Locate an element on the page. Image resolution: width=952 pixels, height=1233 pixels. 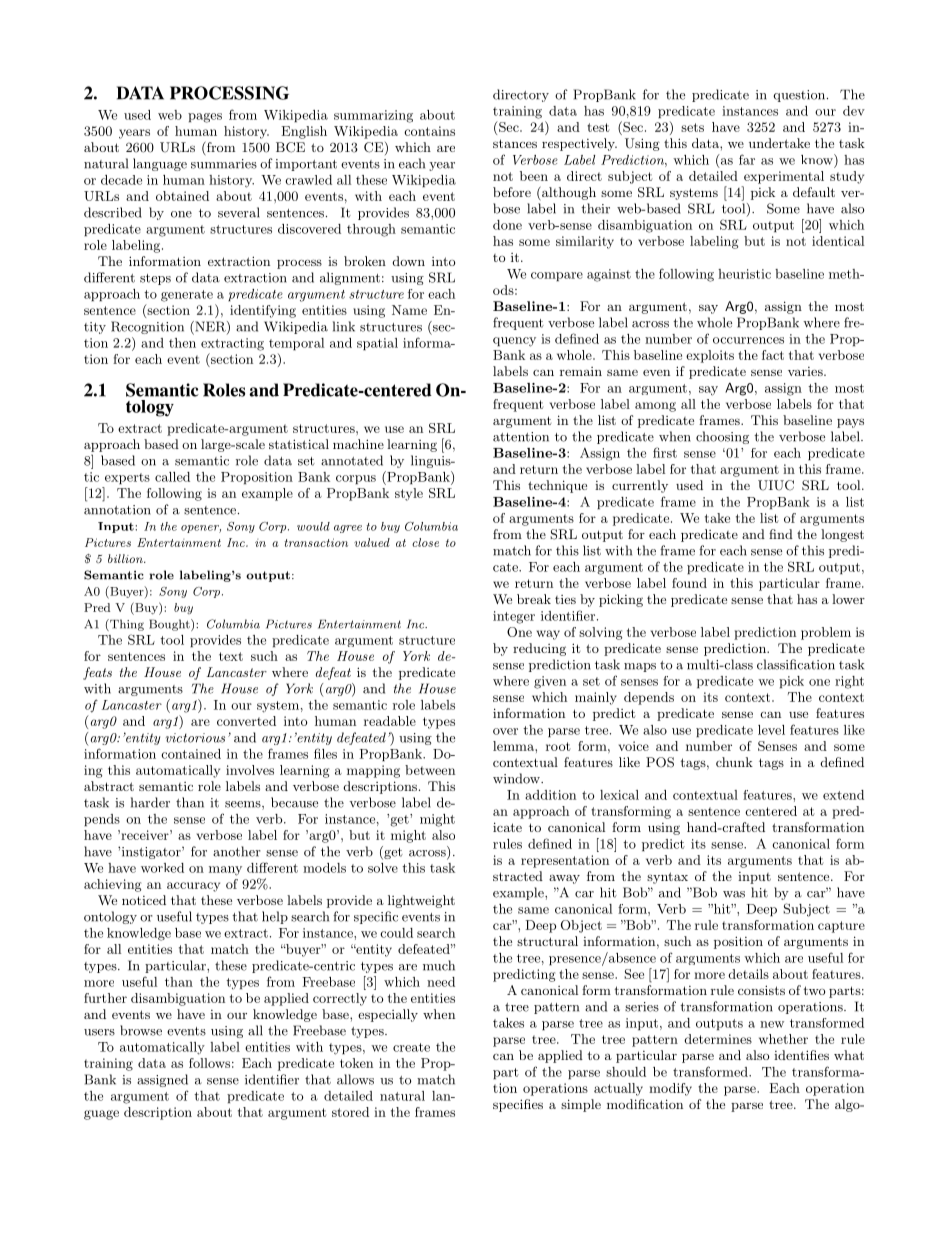
specifies is located at coordinates (518, 1105).
